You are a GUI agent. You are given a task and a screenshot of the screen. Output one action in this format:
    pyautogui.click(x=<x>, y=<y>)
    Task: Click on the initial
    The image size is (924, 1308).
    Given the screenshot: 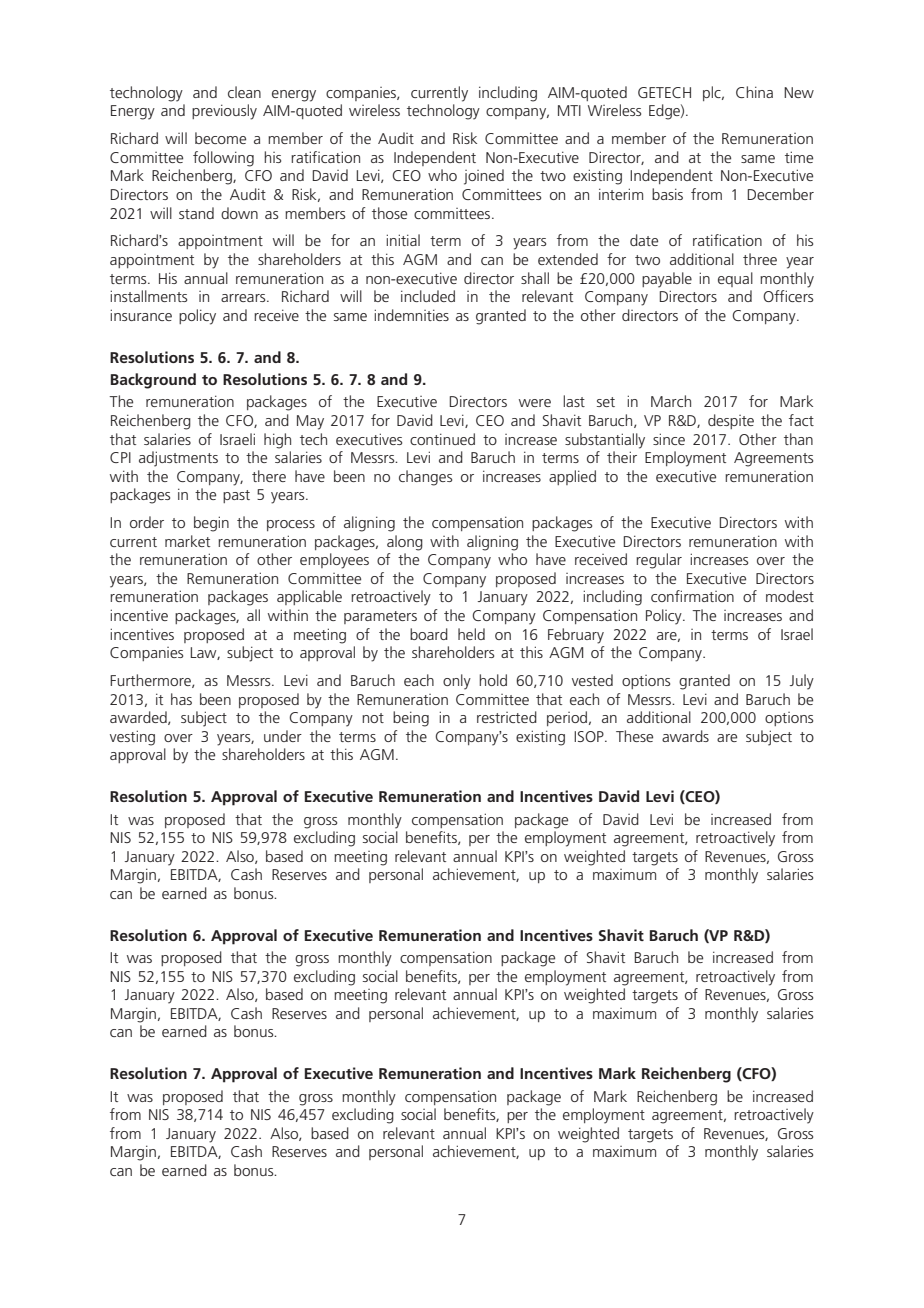 What is the action you would take?
    pyautogui.click(x=403, y=240)
